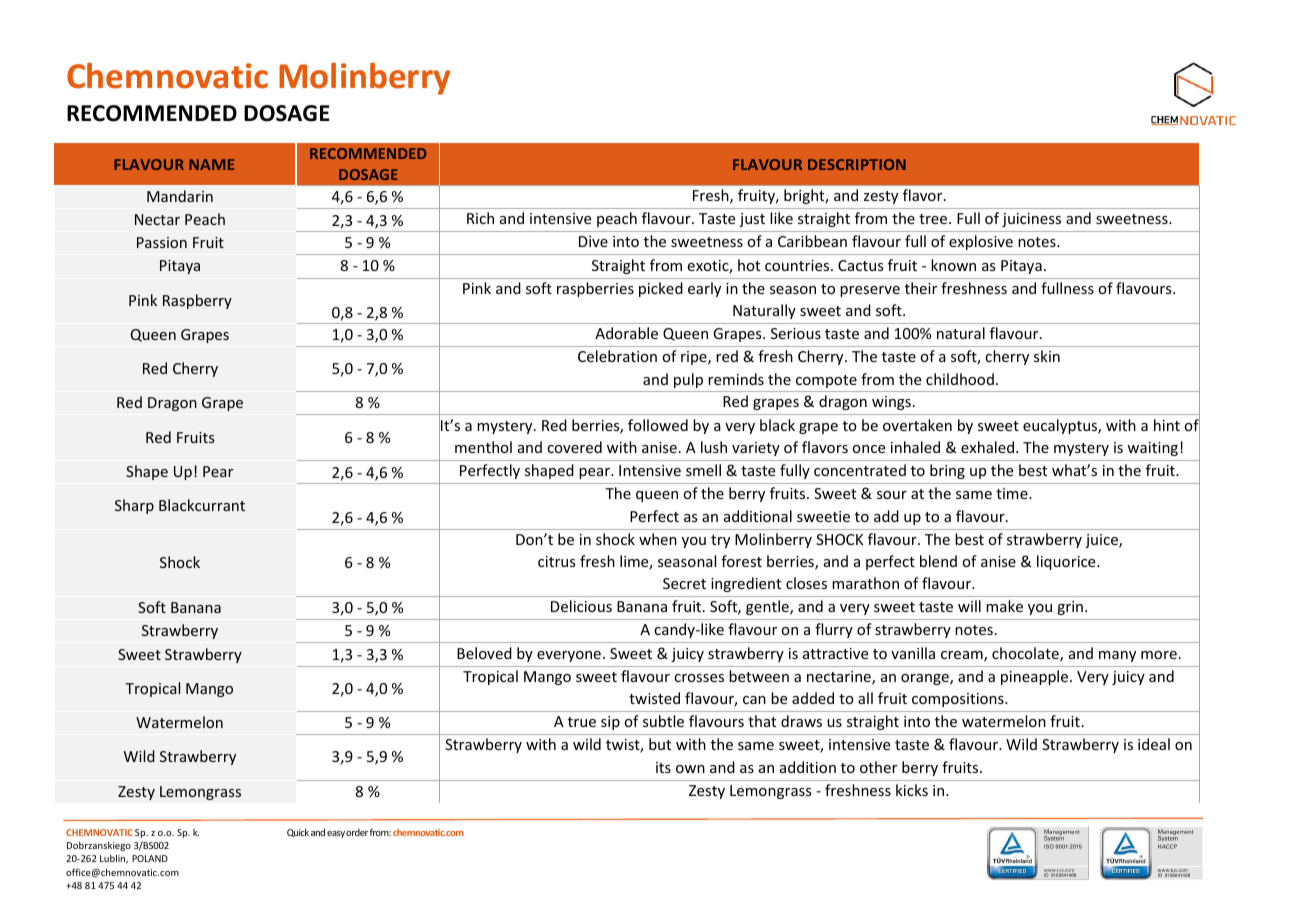  Describe the element at coordinates (660, 744) in the image. I see `but` at that location.
